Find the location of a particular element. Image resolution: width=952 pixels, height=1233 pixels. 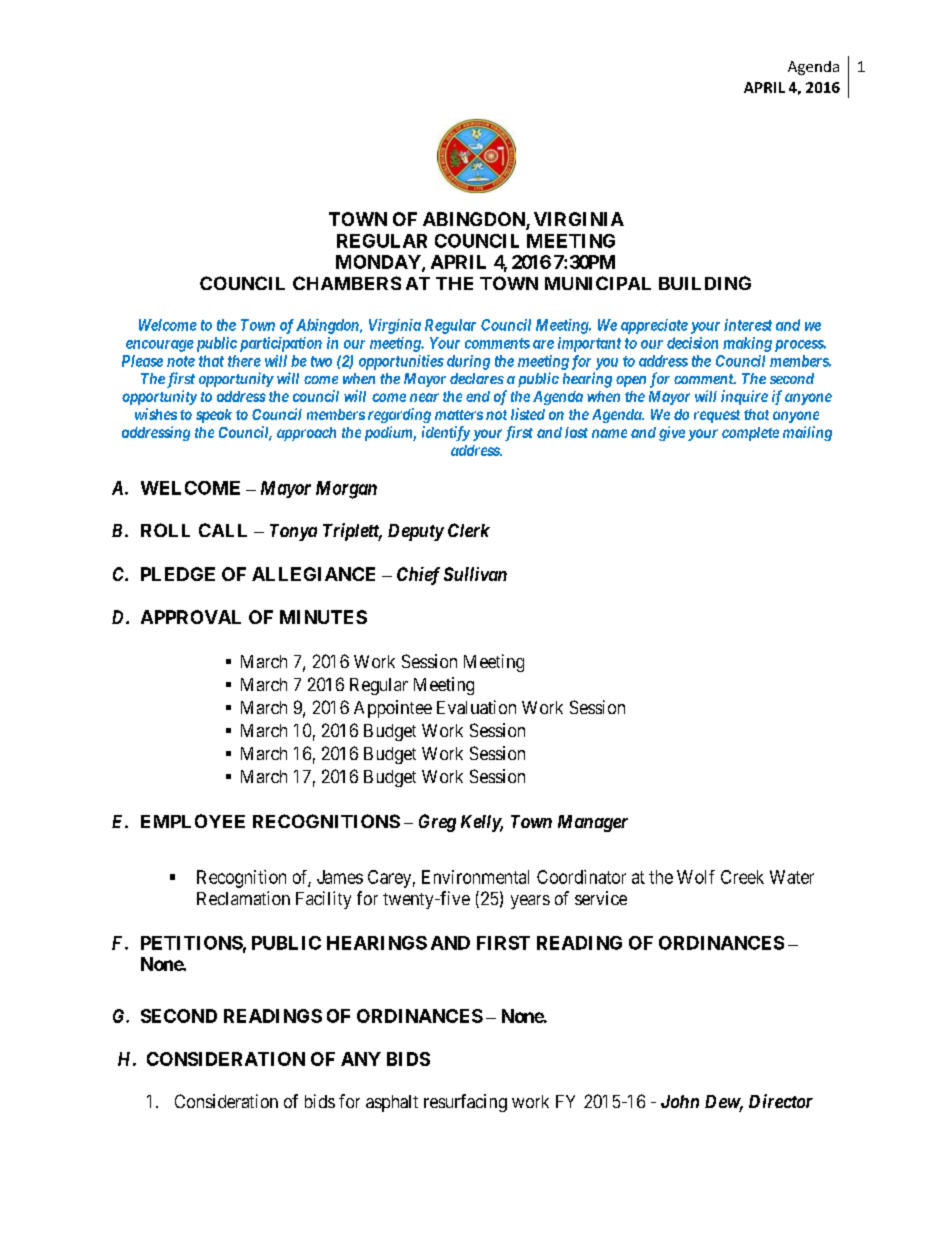

identify is located at coordinates (446, 433).
